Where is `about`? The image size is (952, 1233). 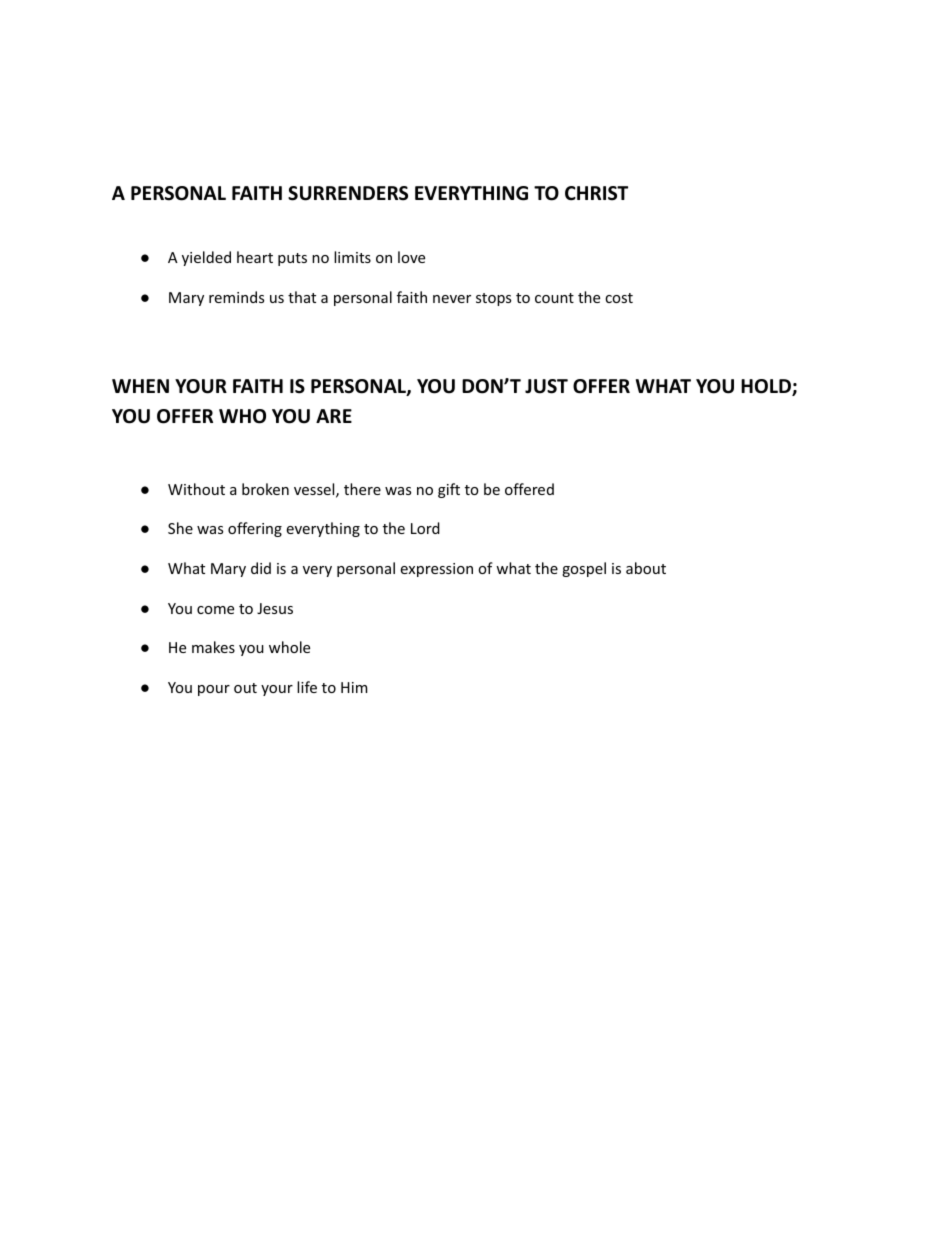 about is located at coordinates (646, 568).
